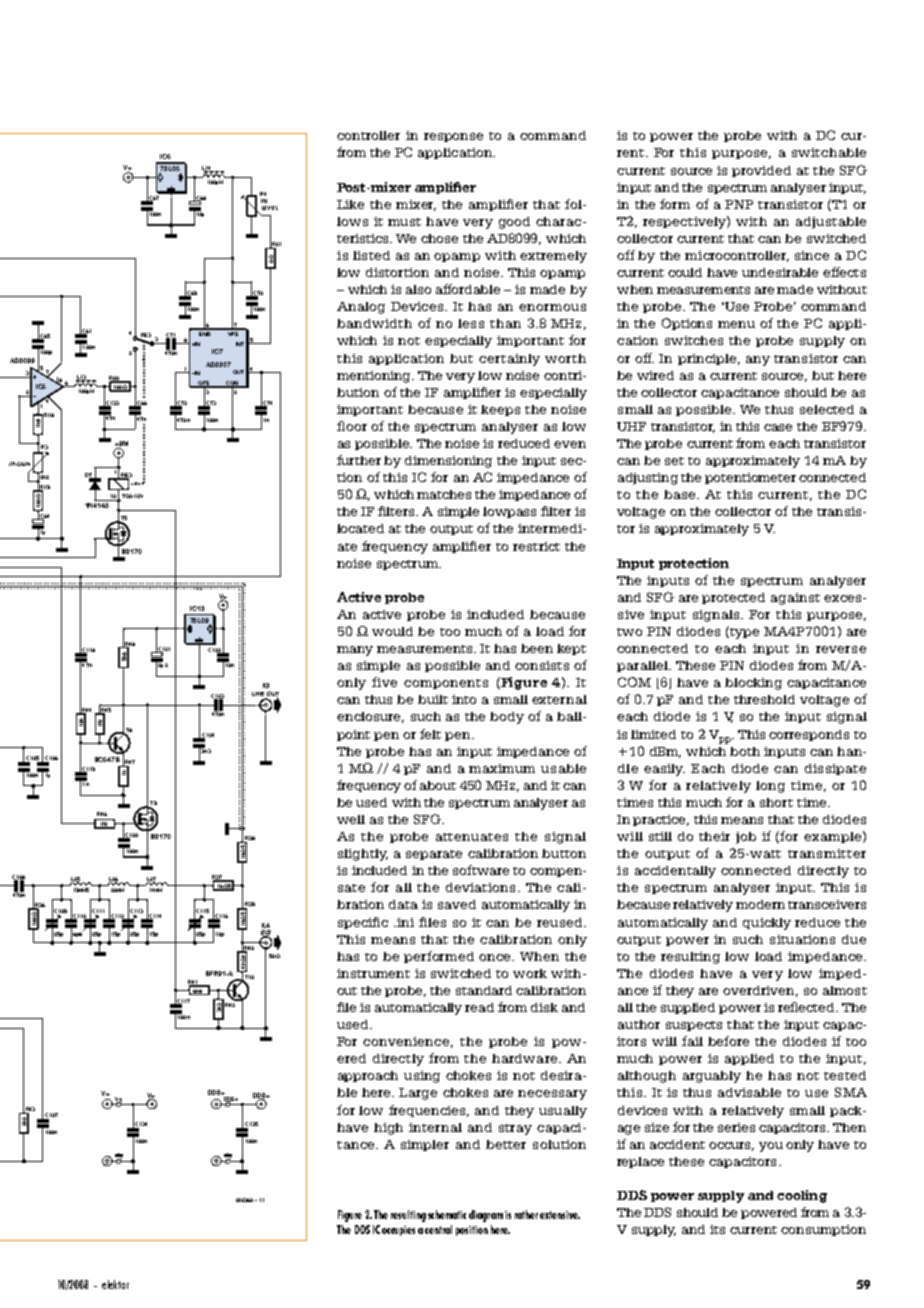  Describe the element at coordinates (398, 1231) in the screenshot. I see `occupies` at that location.
